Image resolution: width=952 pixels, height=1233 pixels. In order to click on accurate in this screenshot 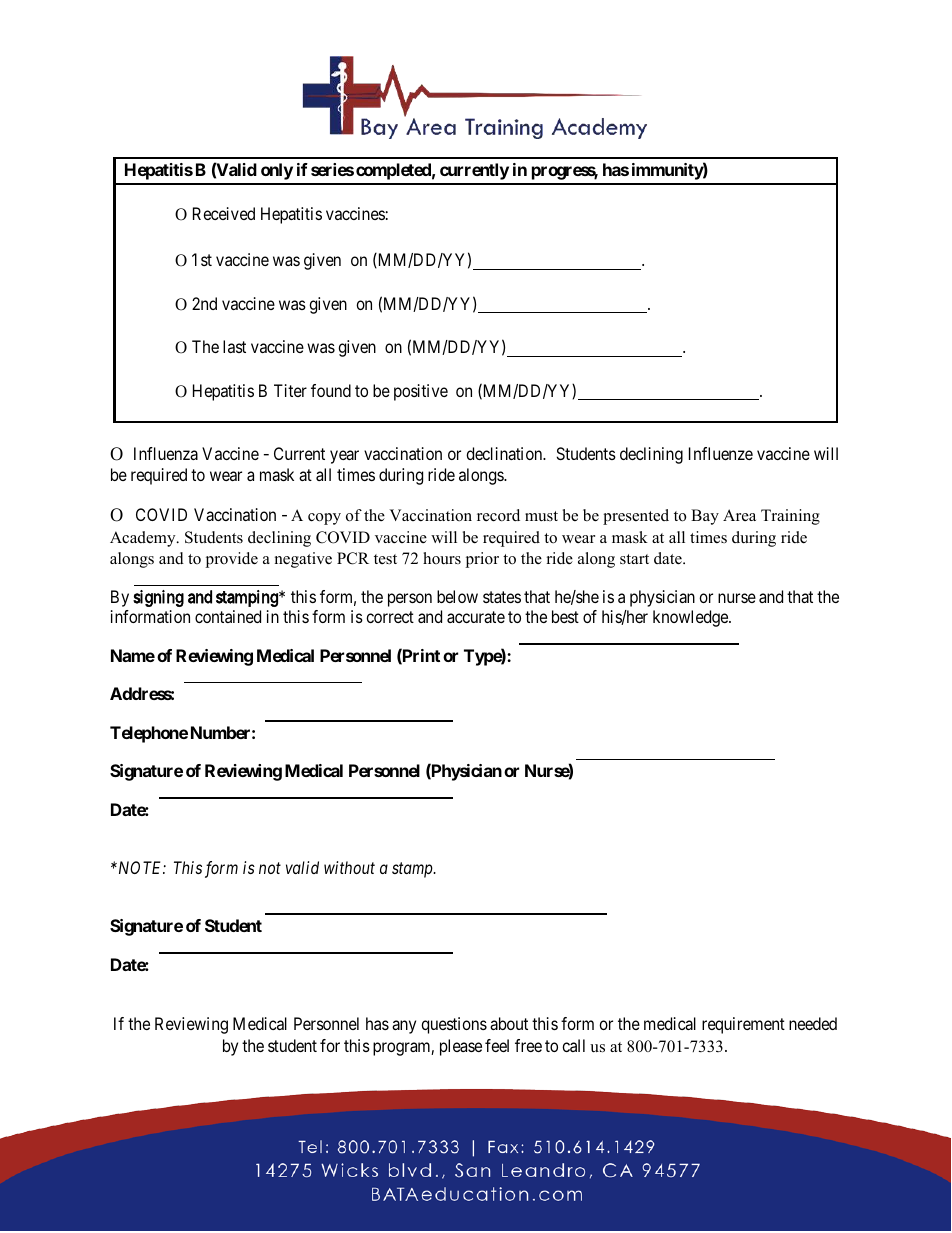, I will do `click(476, 617)`.
